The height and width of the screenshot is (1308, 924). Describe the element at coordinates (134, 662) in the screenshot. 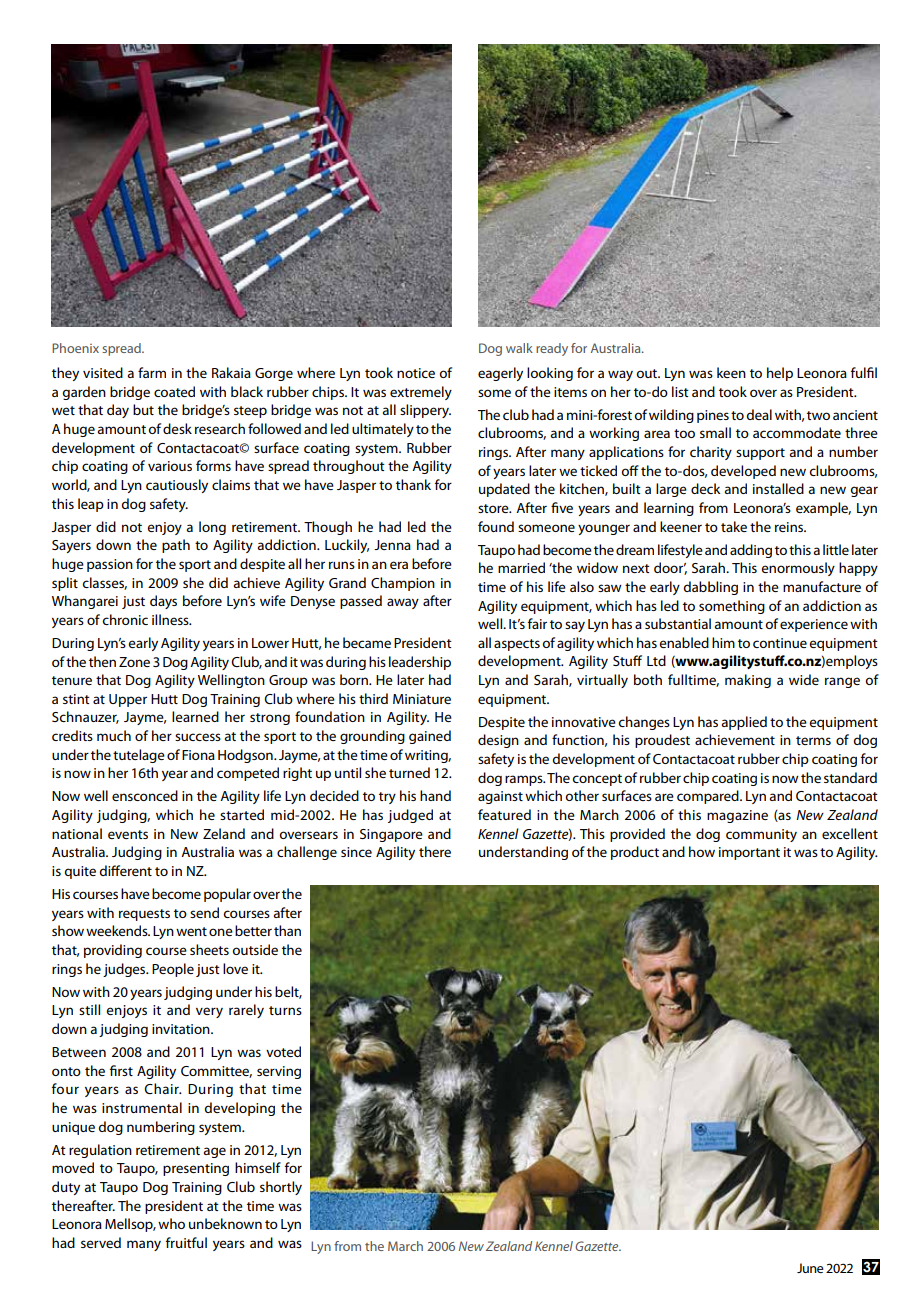

I see `Zone` at that location.
